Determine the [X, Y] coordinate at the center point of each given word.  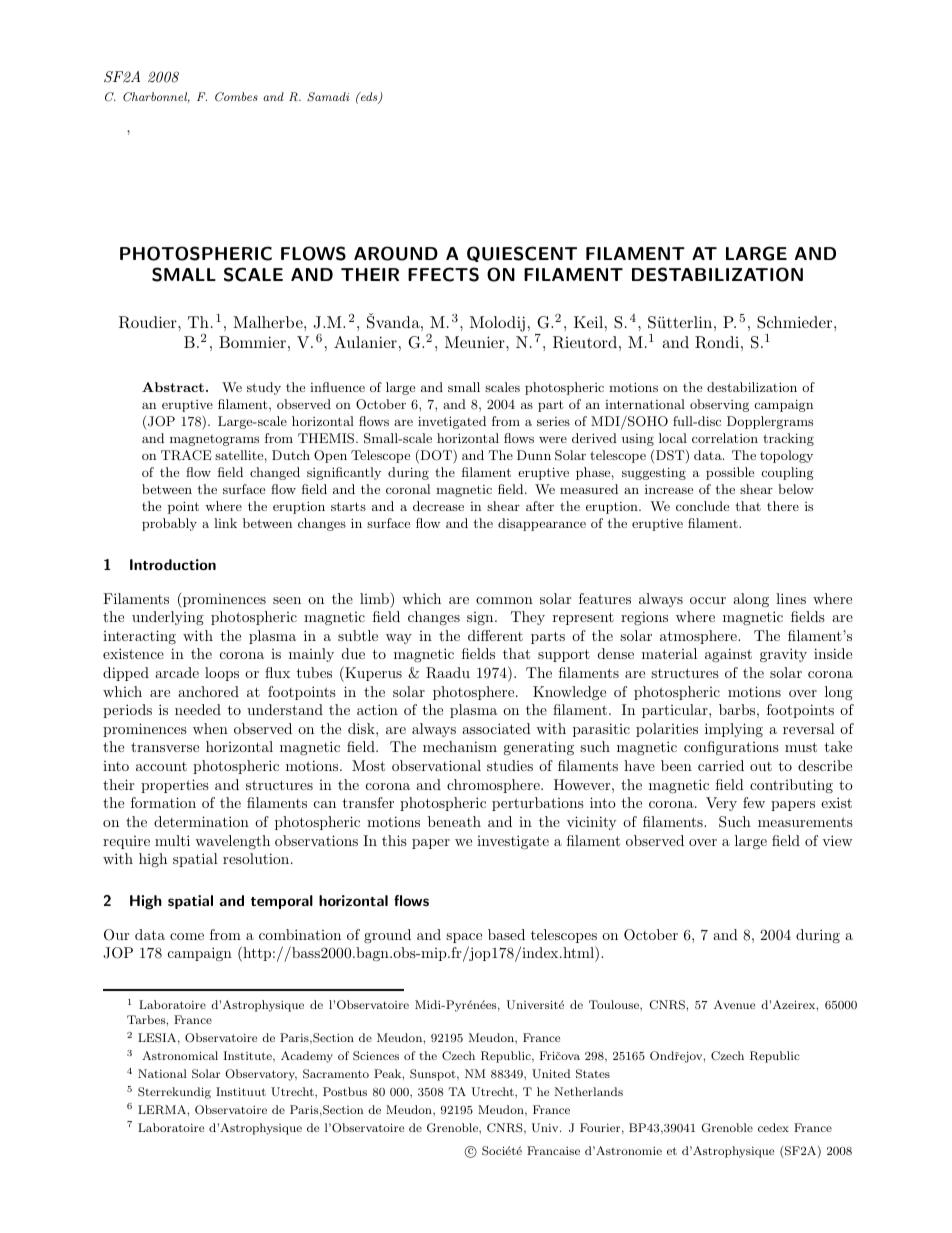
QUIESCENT [522, 254]
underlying [168, 618]
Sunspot [434, 1075]
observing [719, 405]
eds [369, 98]
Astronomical [180, 1055]
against [728, 655]
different [495, 635]
